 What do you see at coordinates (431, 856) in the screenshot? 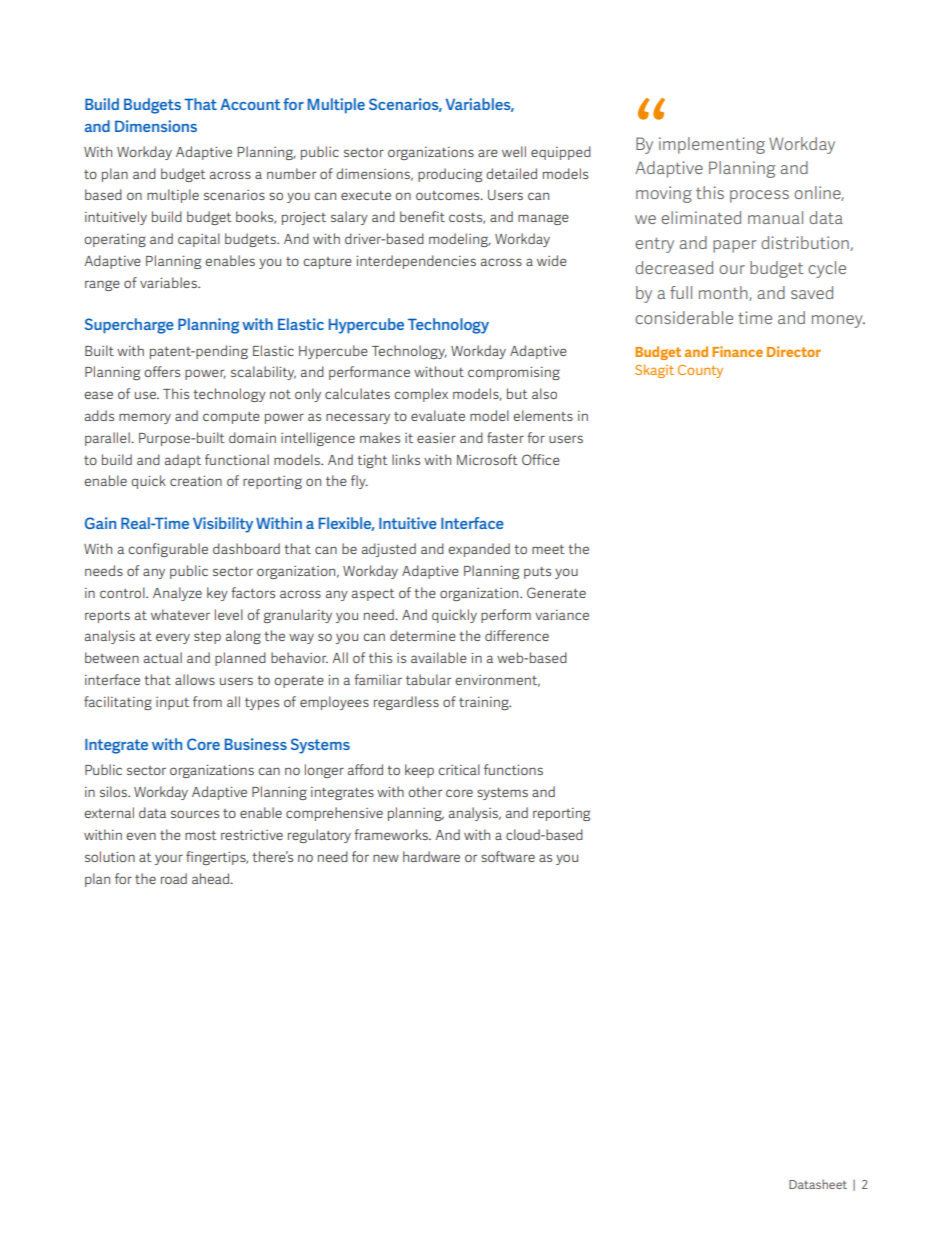
I see `hardware` at bounding box center [431, 856].
